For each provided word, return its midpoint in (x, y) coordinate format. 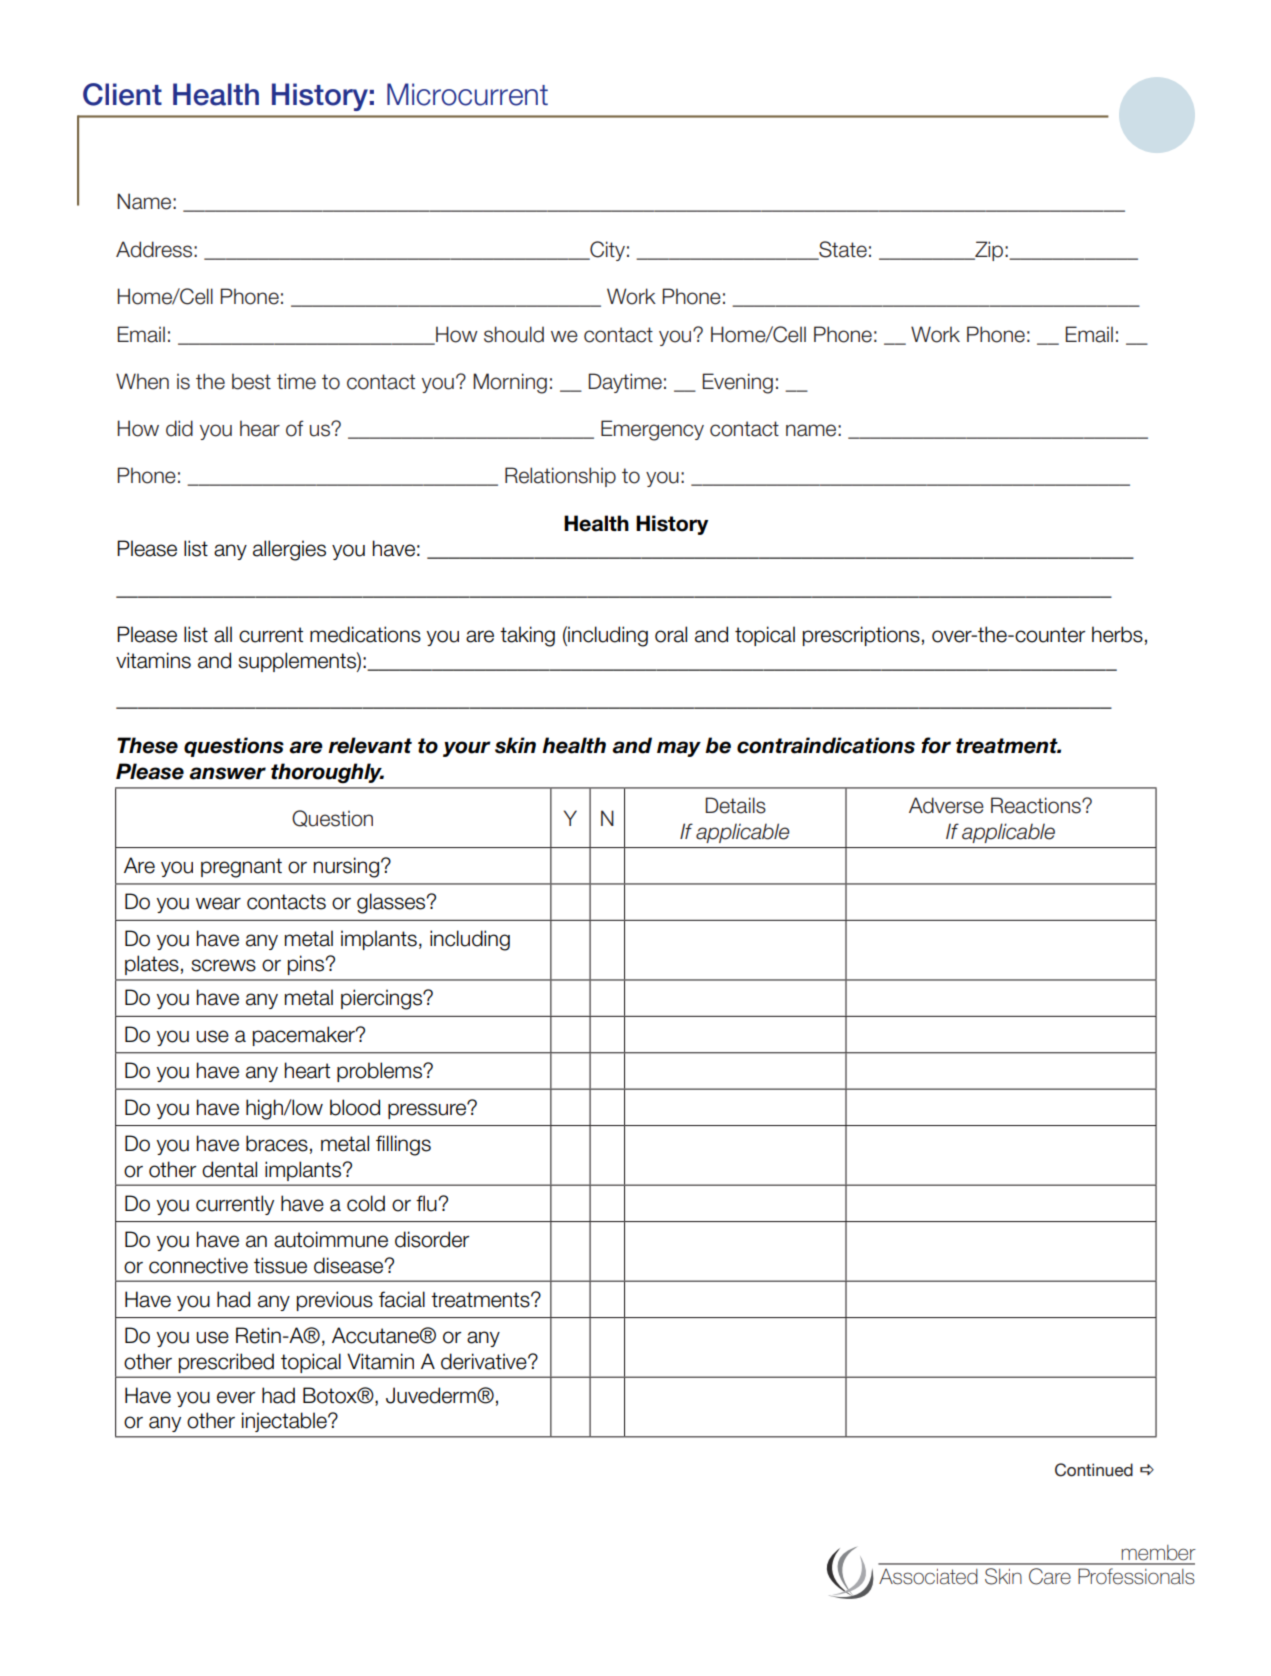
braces (277, 1143)
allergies (289, 550)
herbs (1117, 634)
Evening (737, 383)
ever (236, 1397)
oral (671, 634)
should (514, 334)
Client (122, 94)
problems (380, 1072)
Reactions (1037, 805)
